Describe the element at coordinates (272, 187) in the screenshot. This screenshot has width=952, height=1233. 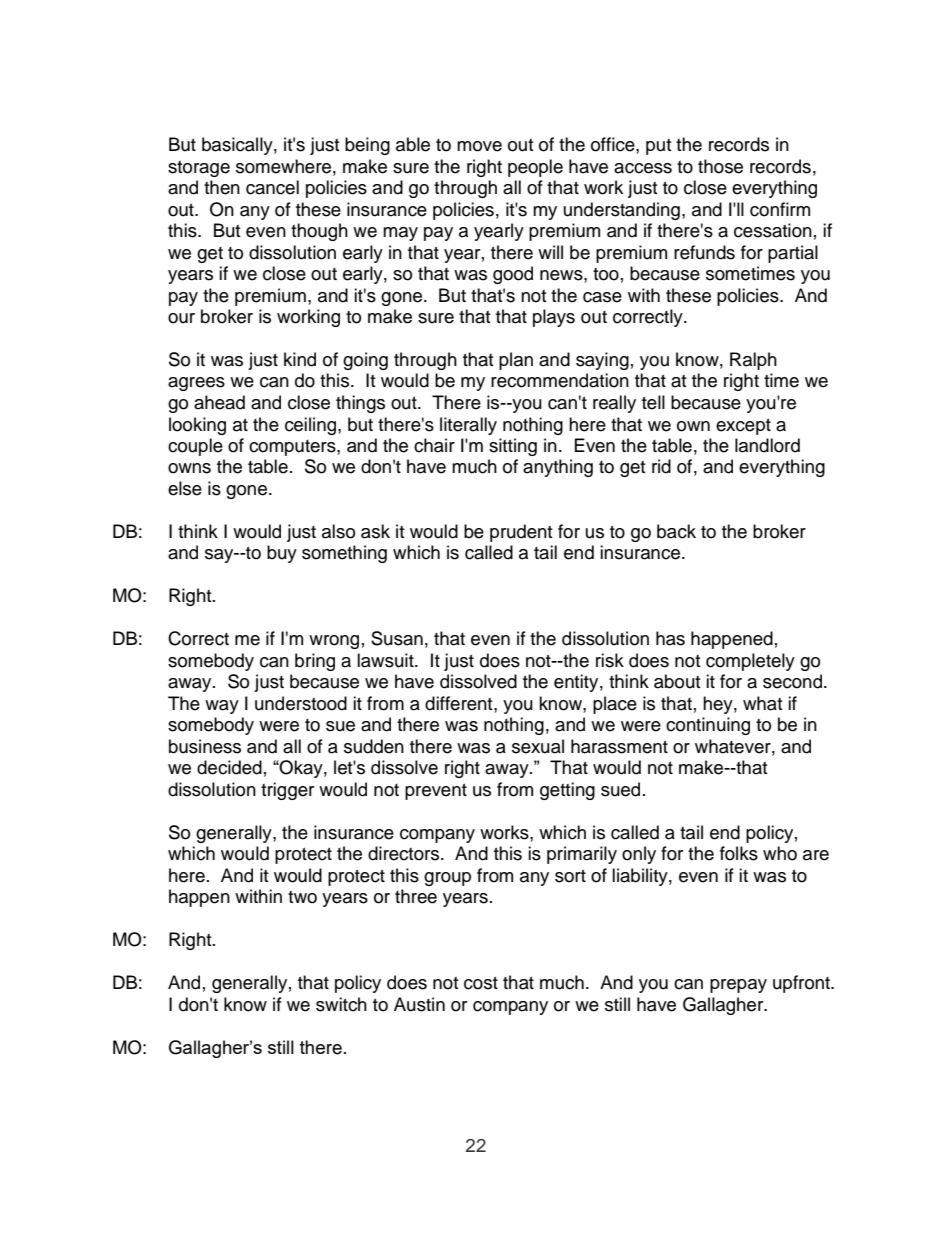
I see `cancel` at that location.
